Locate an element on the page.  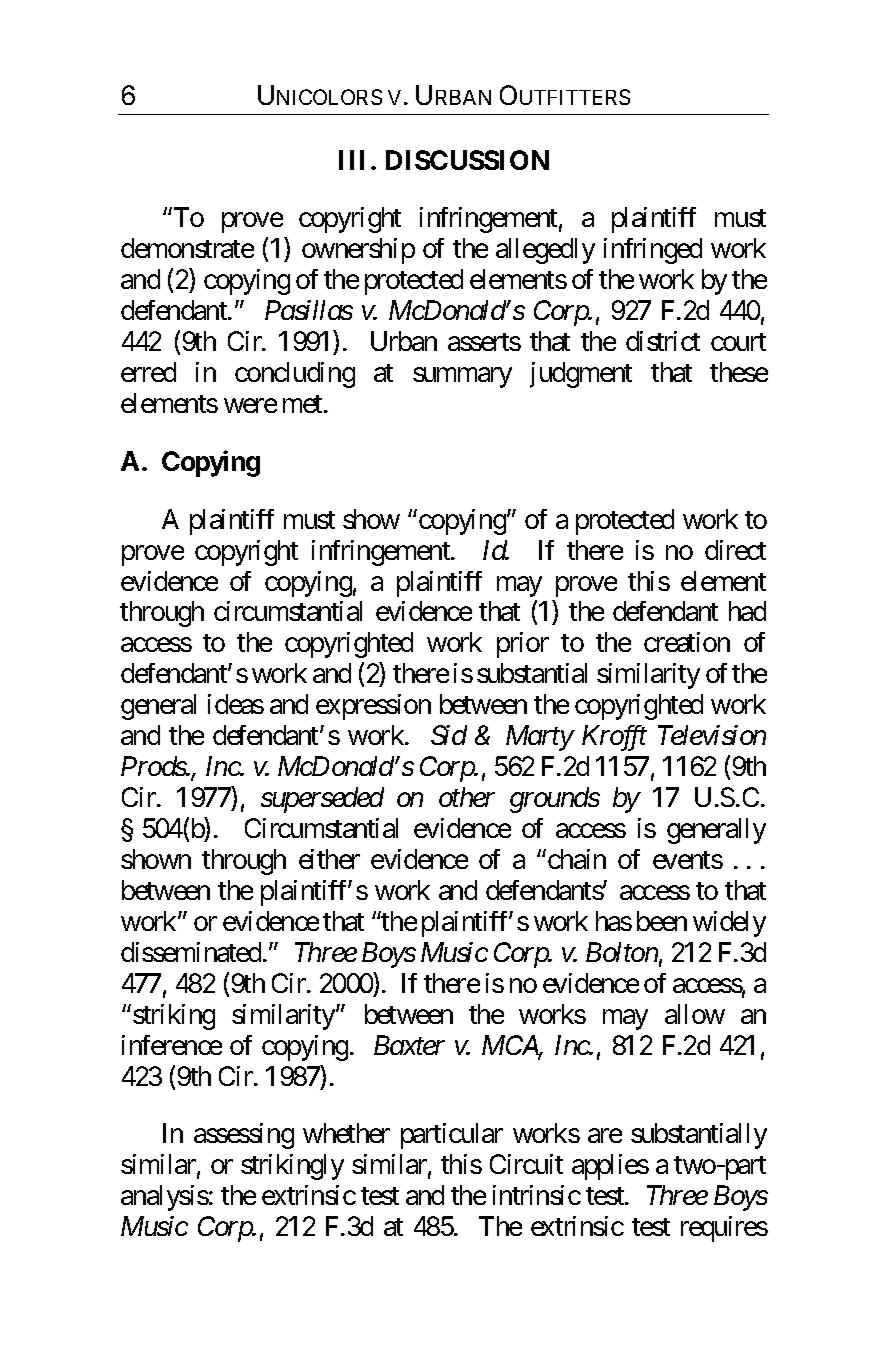
infringed is located at coordinates (653, 251).
